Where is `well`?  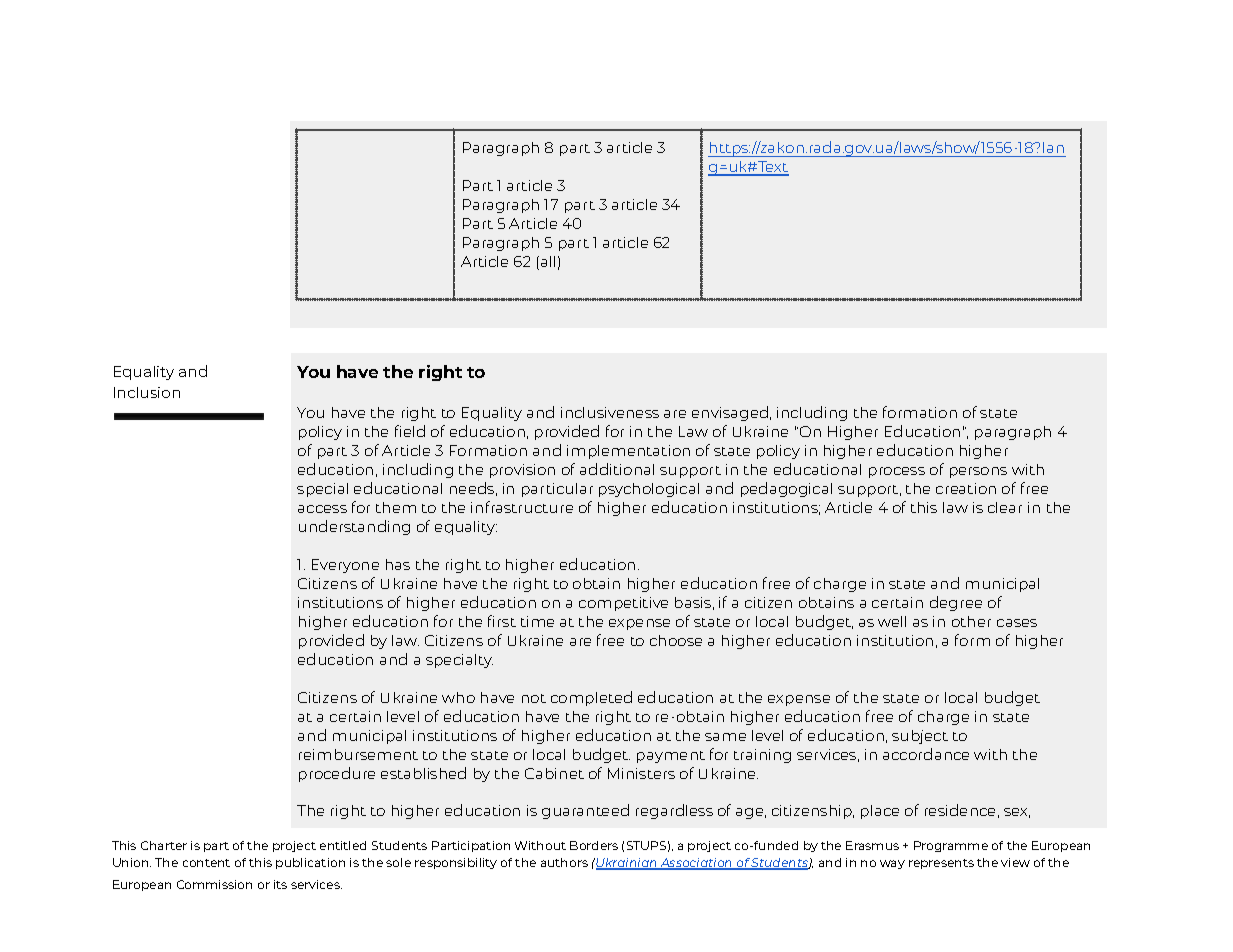 well is located at coordinates (892, 621).
